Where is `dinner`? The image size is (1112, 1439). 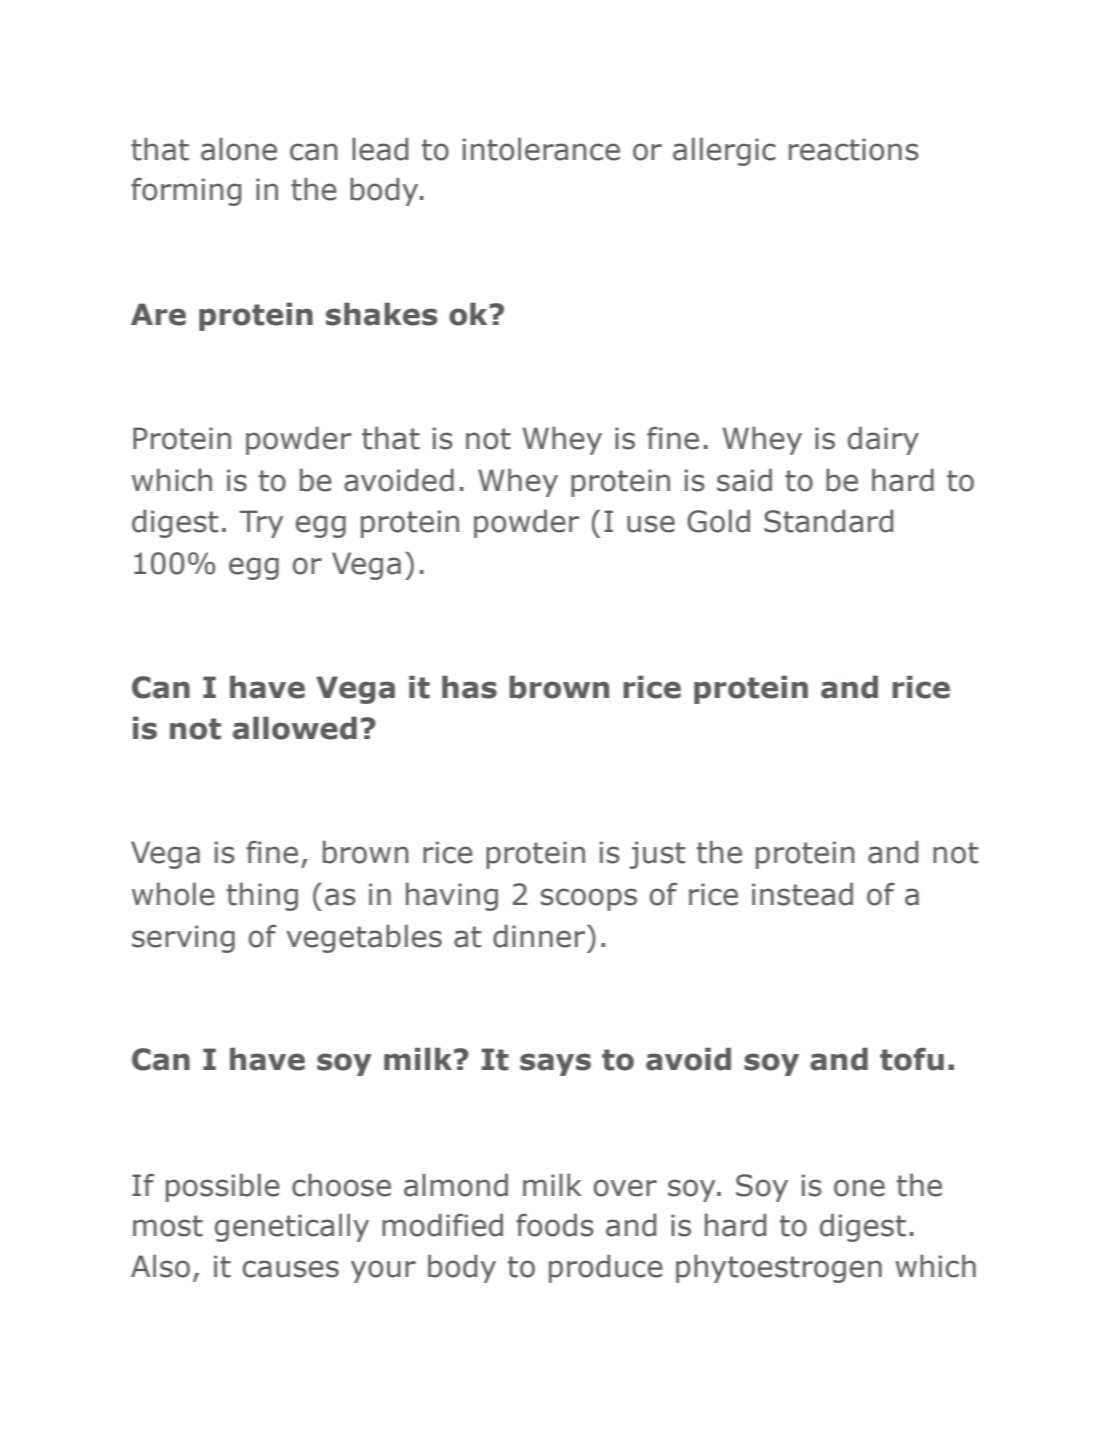 dinner is located at coordinates (539, 936).
